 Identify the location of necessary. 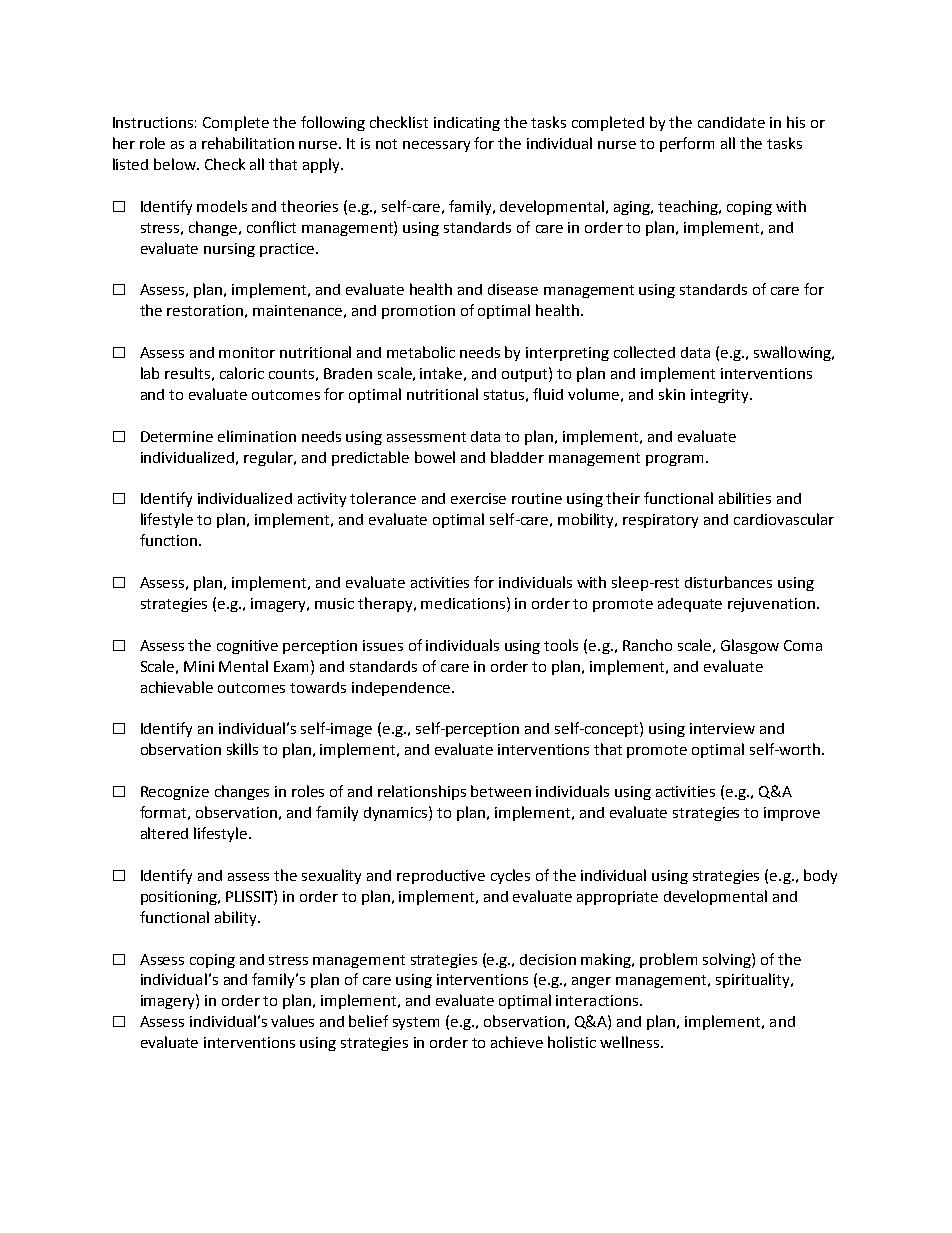
(436, 146).
